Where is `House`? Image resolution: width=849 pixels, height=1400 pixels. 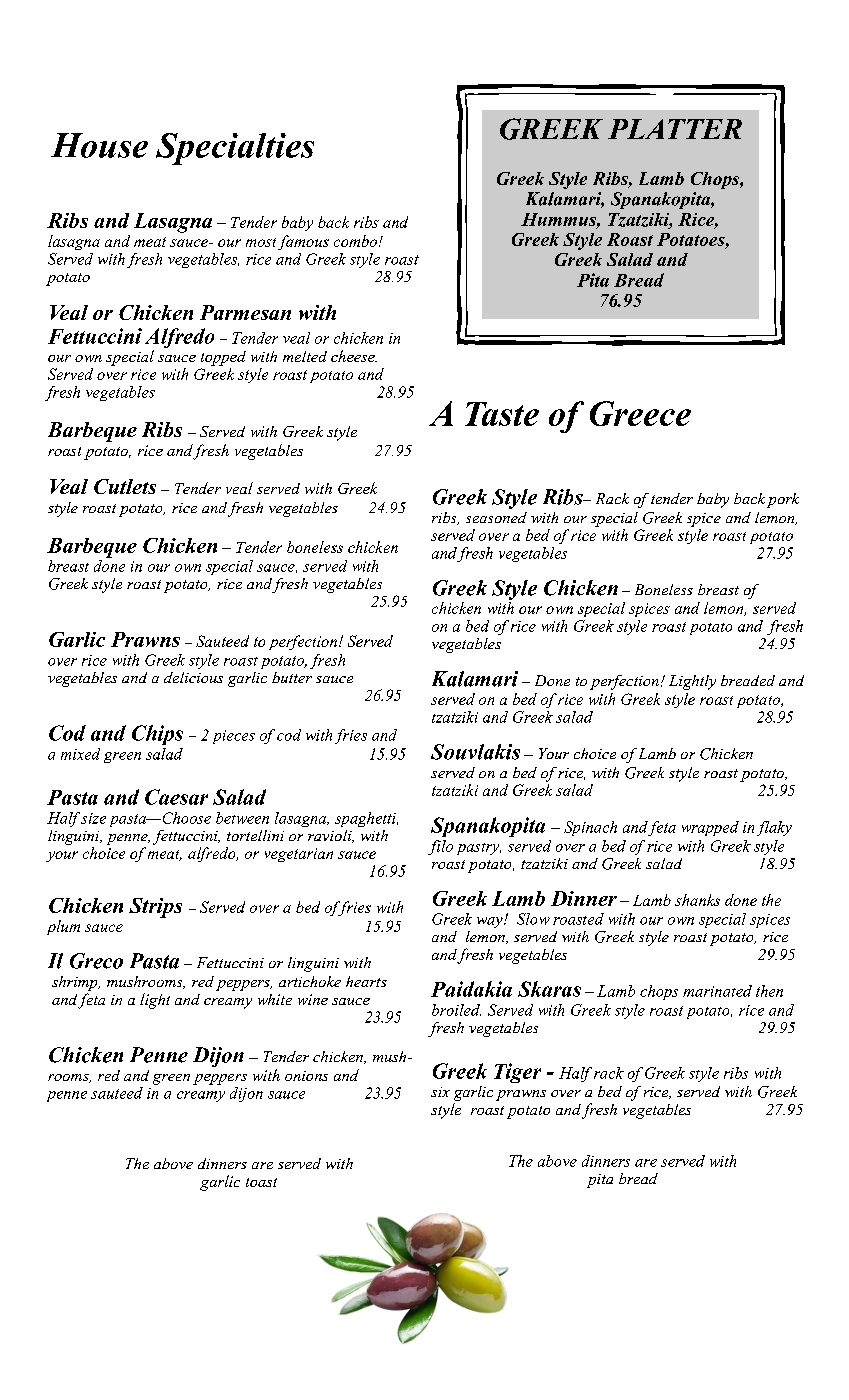
House is located at coordinates (99, 145).
